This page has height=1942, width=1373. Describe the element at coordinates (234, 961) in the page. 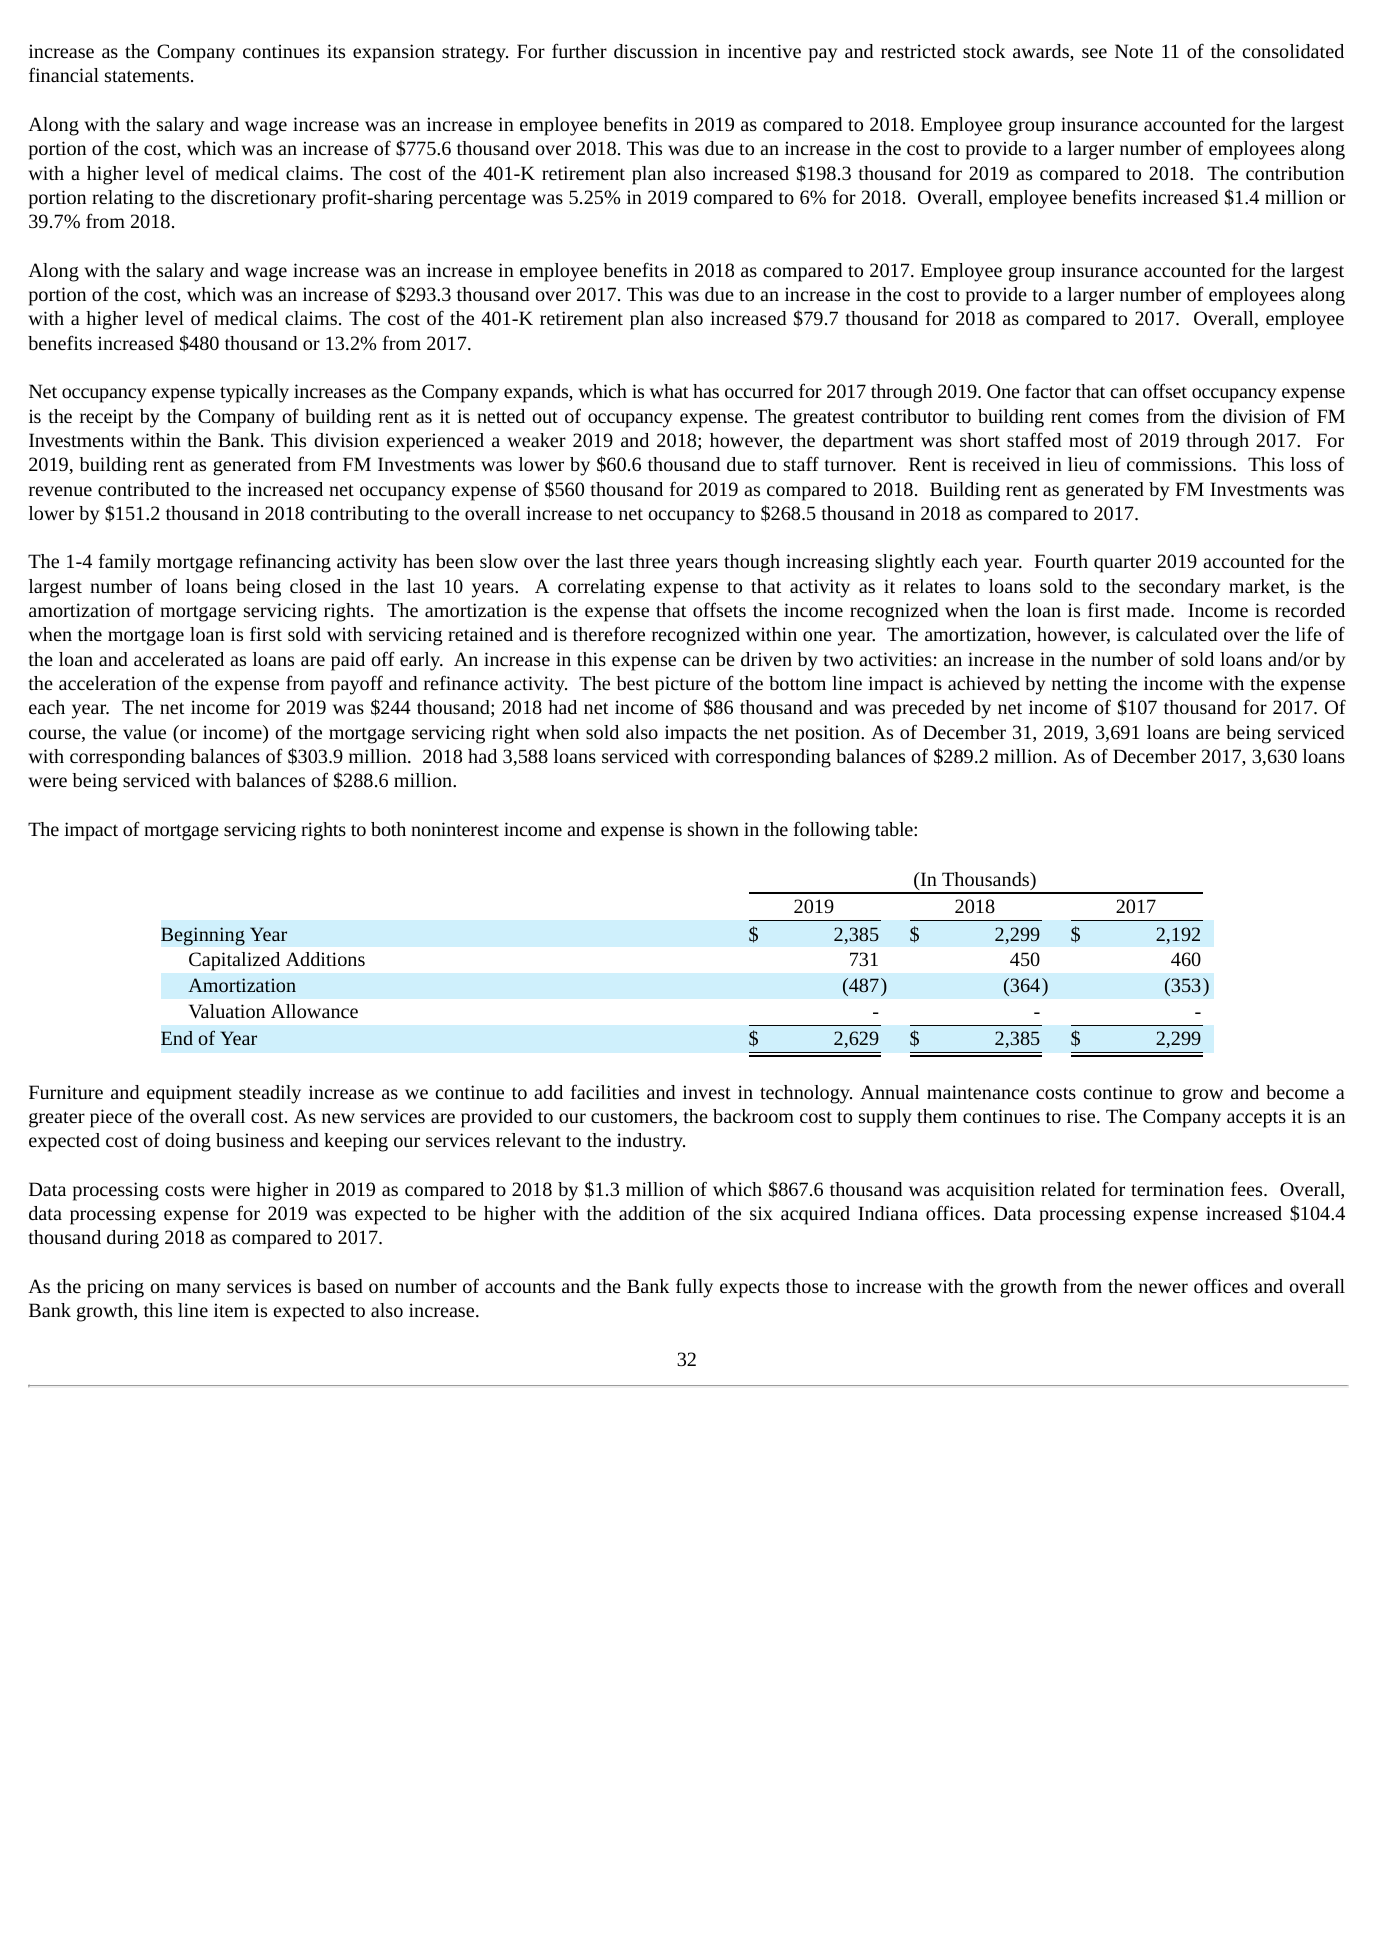

I see `Capitalized` at that location.
